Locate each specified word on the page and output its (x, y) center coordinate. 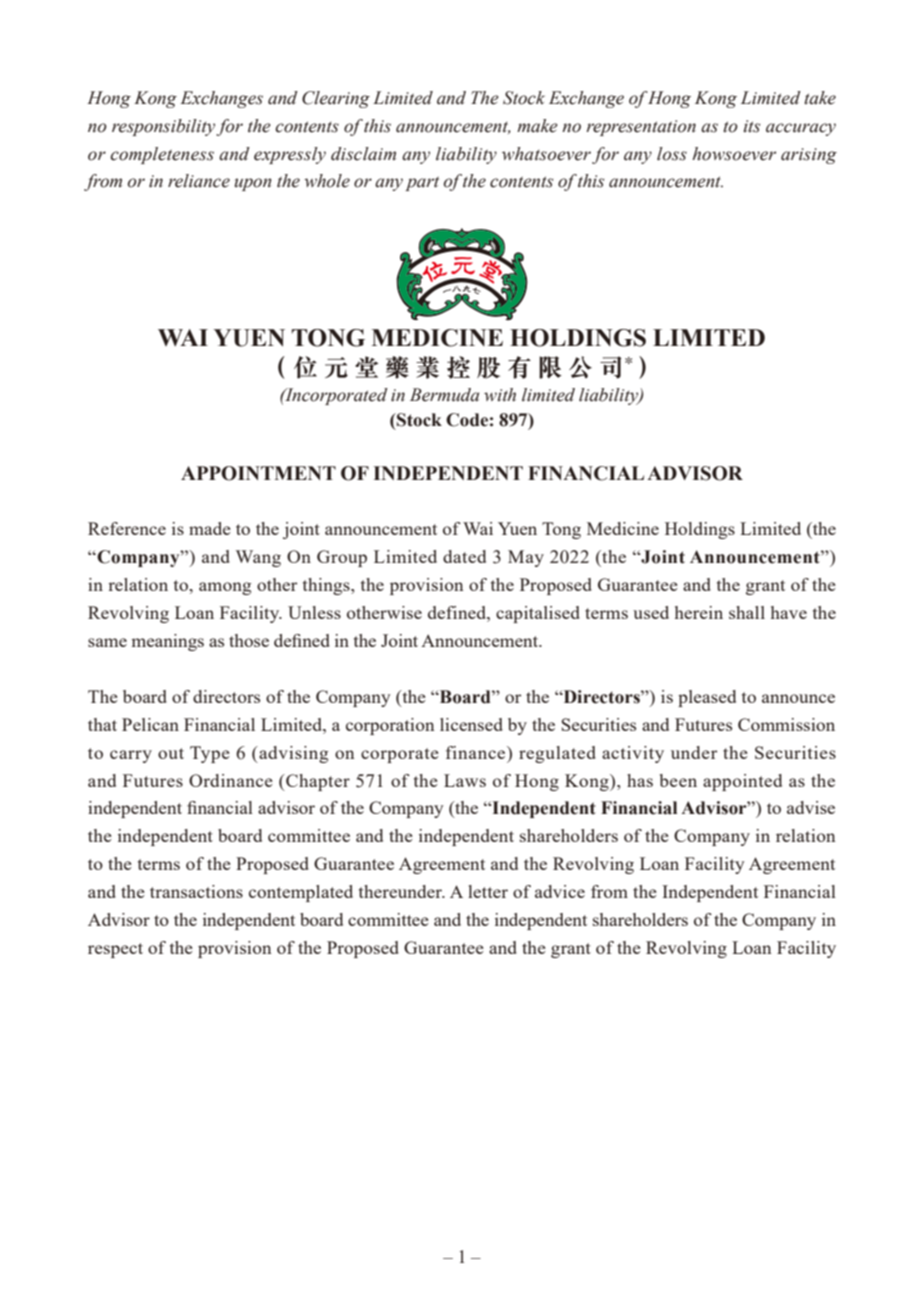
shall (747, 612)
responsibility (164, 127)
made (210, 528)
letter (488, 891)
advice (560, 891)
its (751, 126)
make (537, 126)
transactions (196, 891)
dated (464, 556)
